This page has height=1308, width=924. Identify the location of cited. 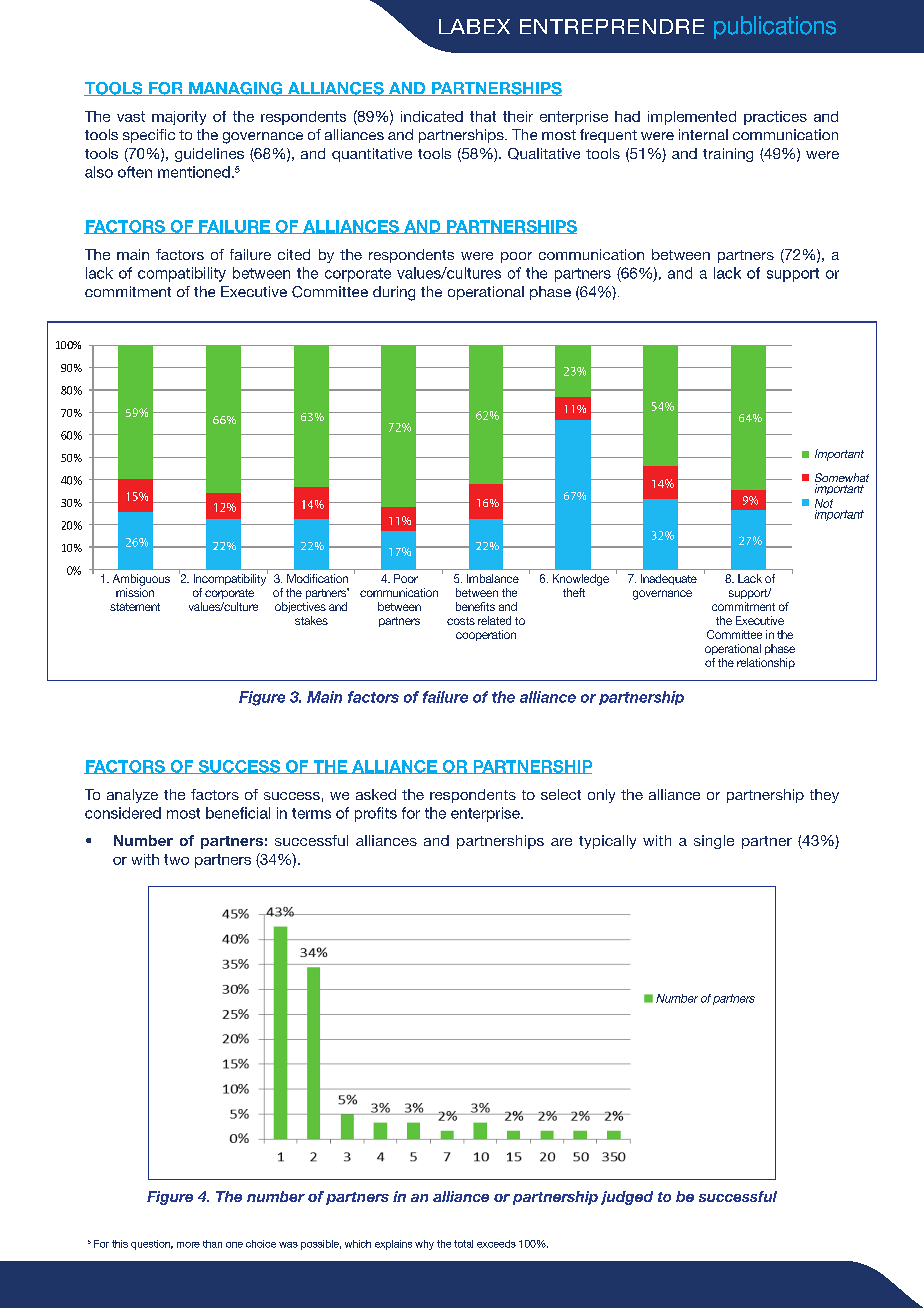
(294, 254).
